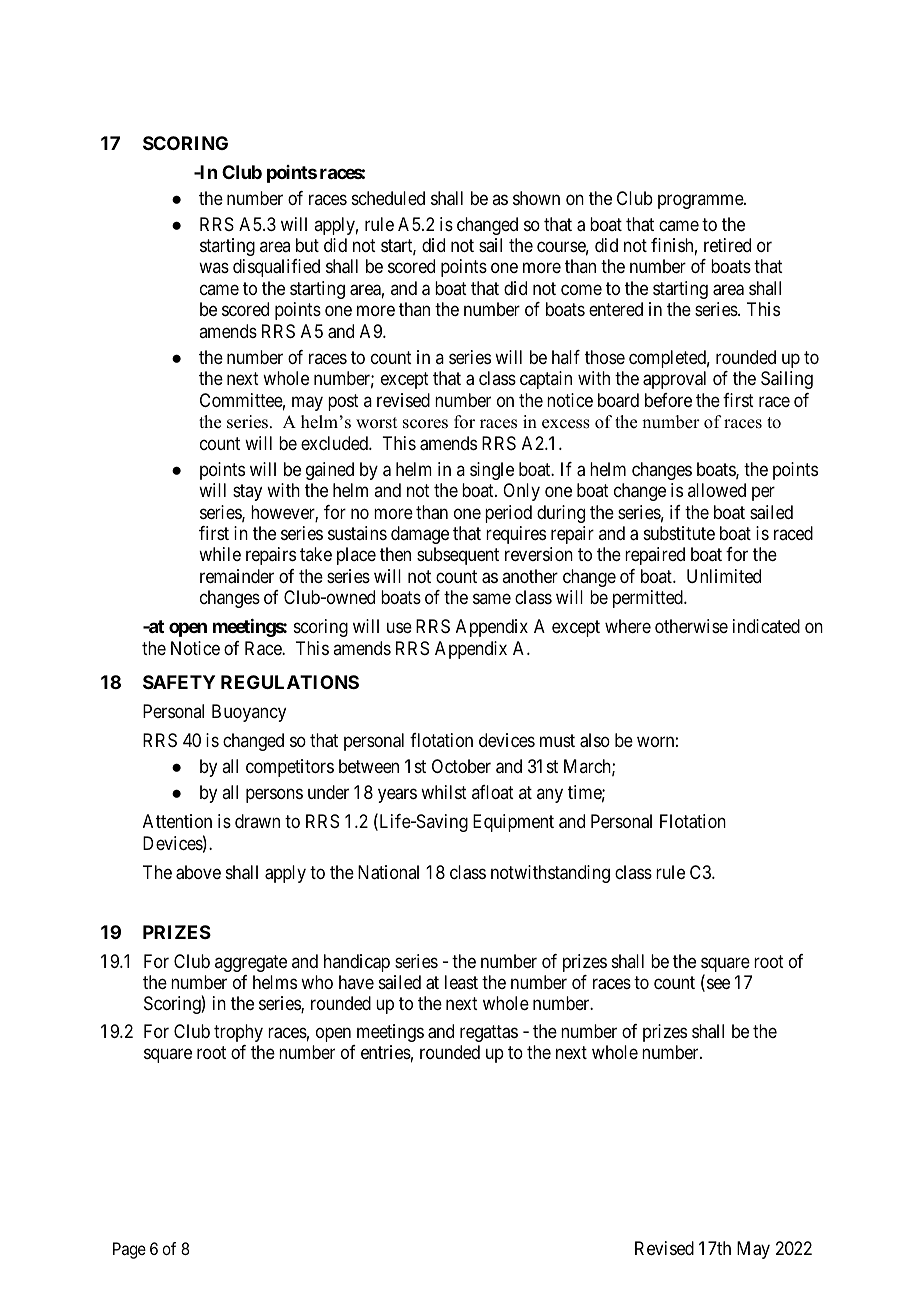  Describe the element at coordinates (388, 198) in the screenshot. I see `scheduled` at that location.
